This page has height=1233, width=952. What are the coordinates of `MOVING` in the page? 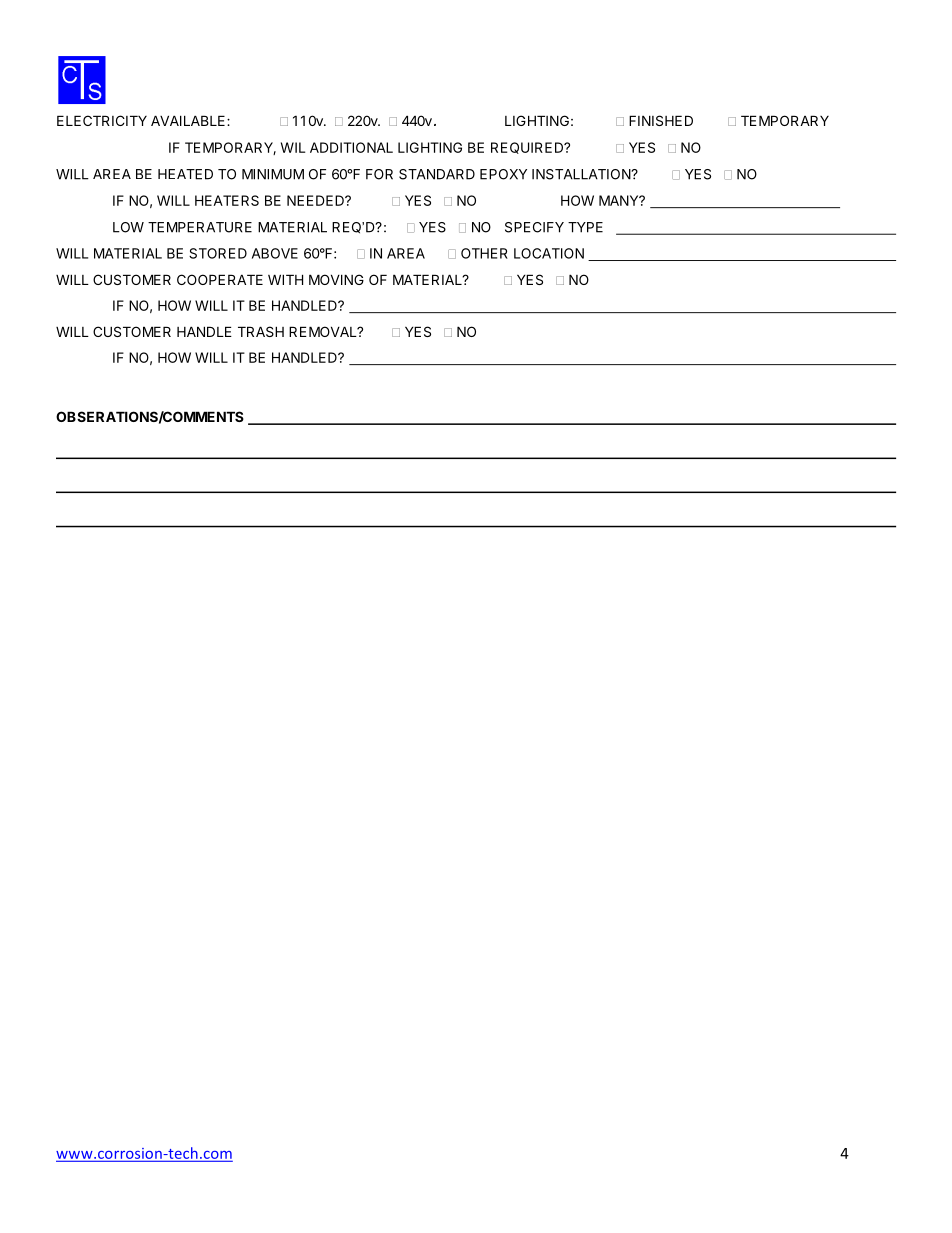 It's located at (336, 279).
